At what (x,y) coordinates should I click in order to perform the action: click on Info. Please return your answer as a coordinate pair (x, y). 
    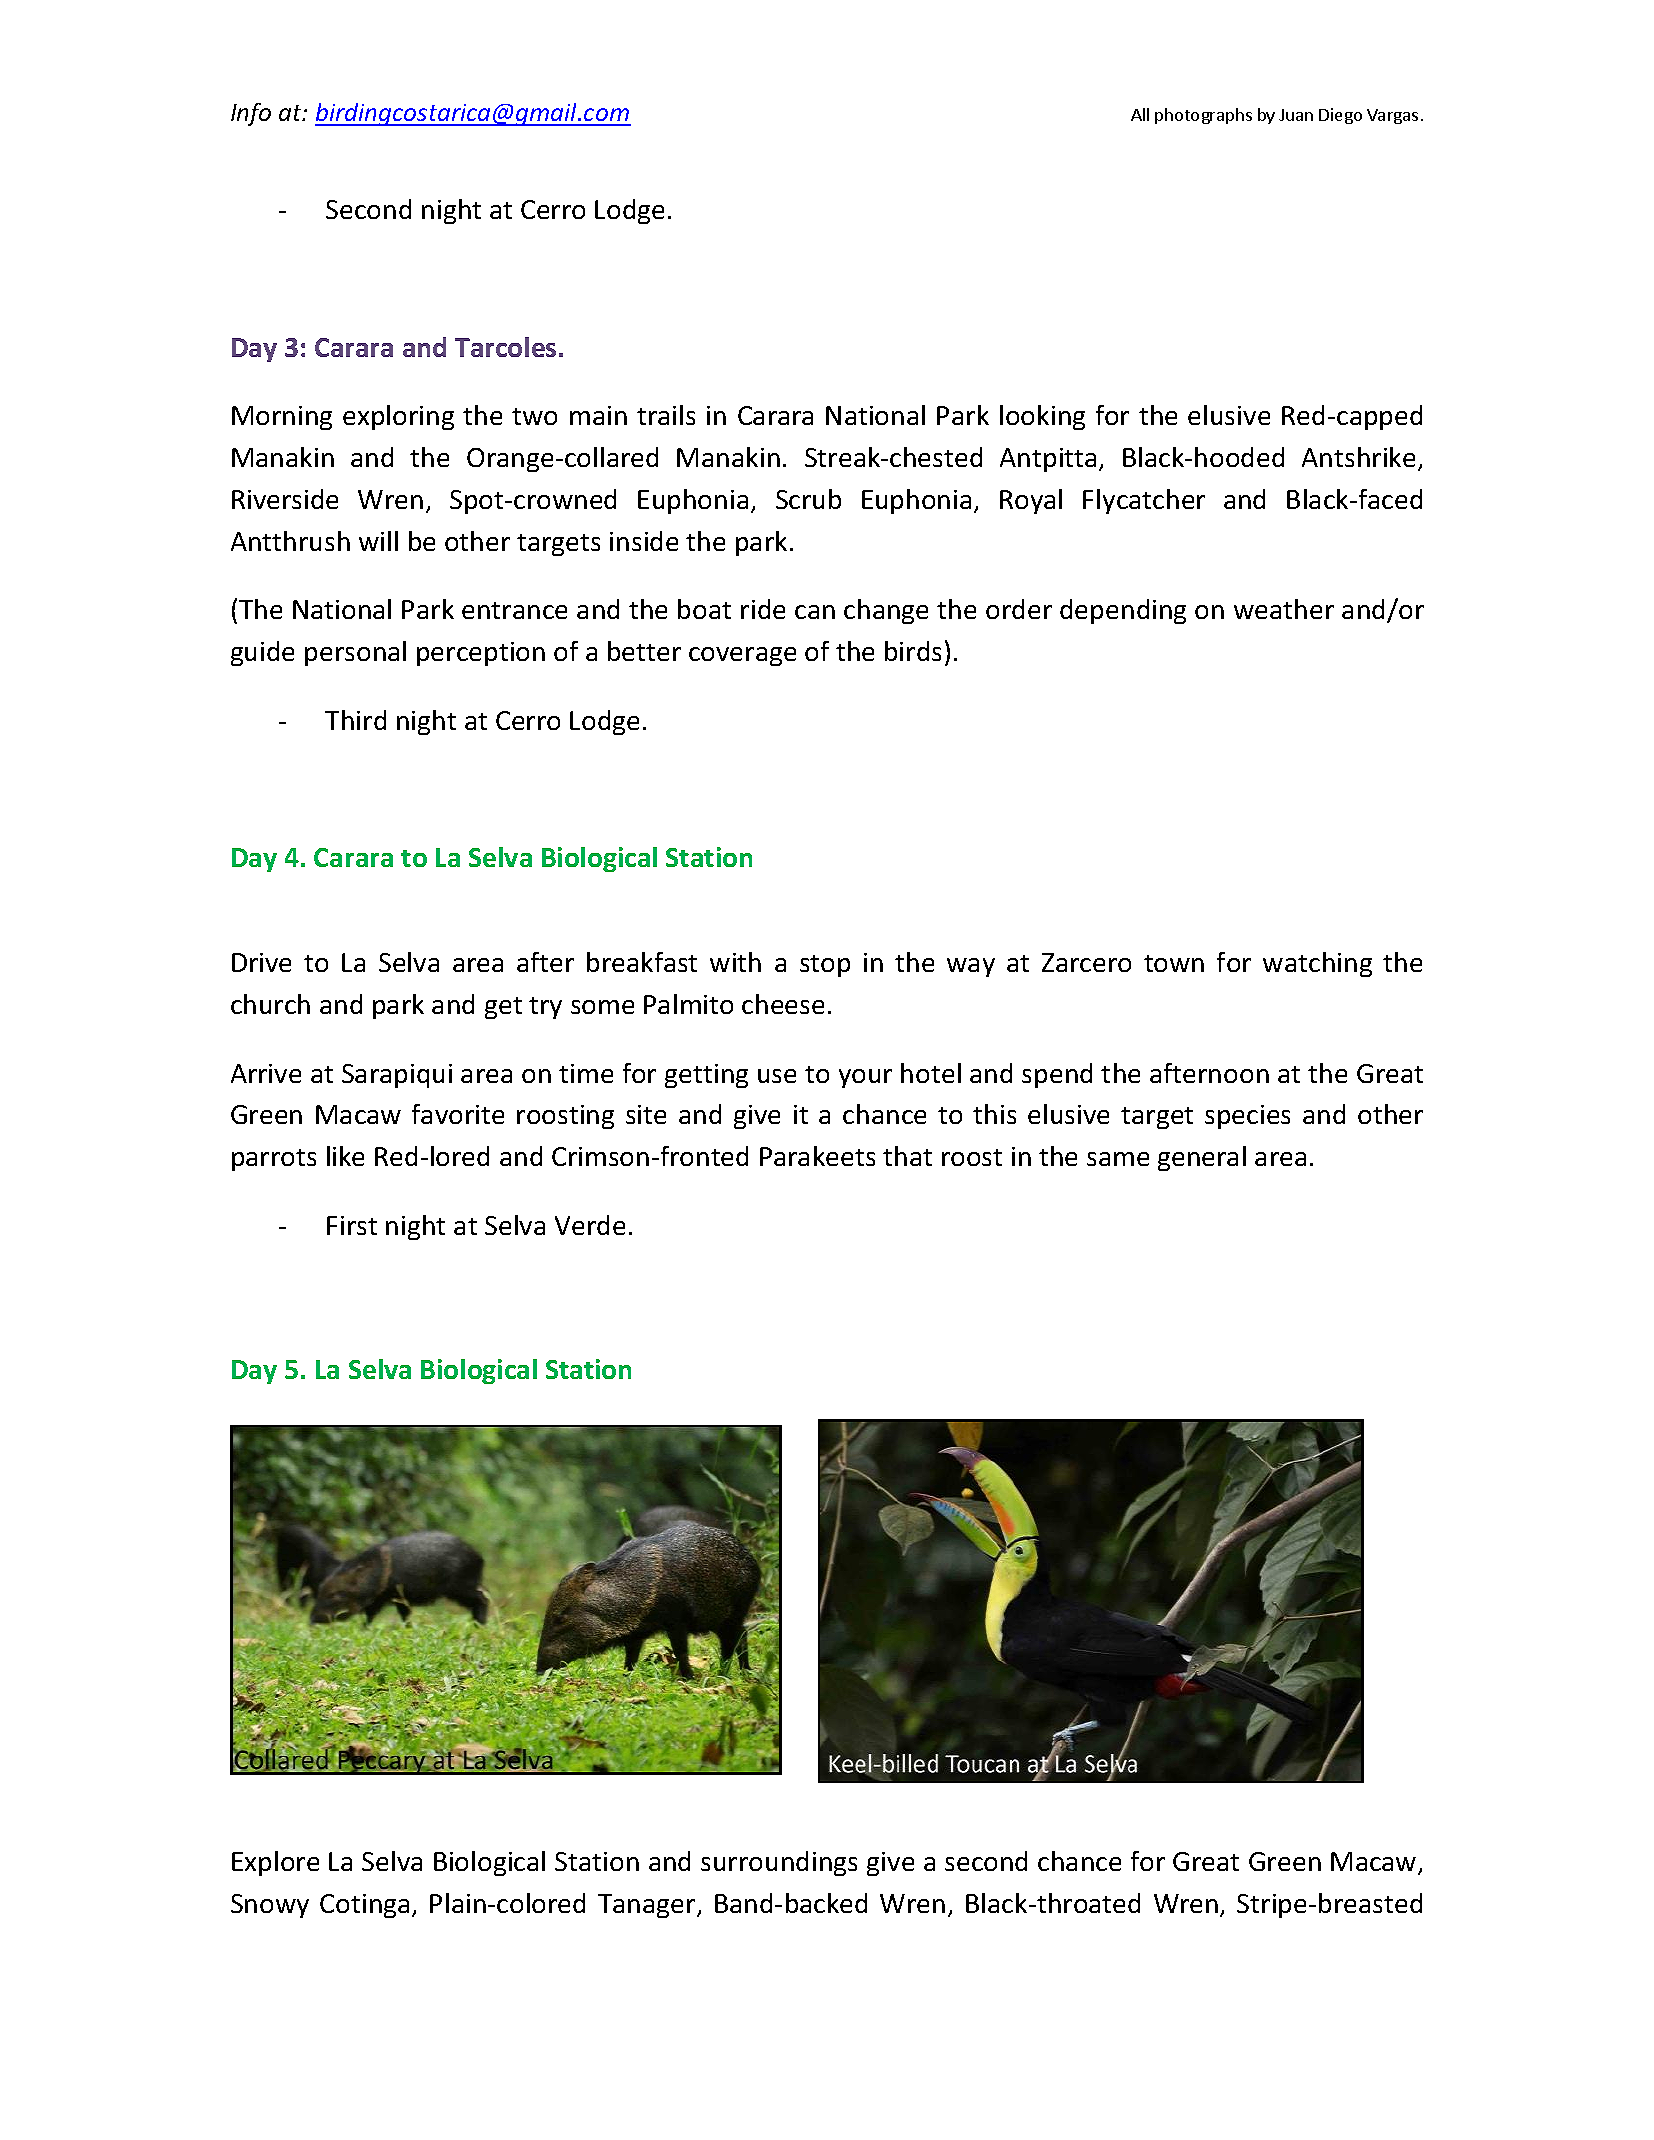
    Looking at the image, I should click on (251, 114).
